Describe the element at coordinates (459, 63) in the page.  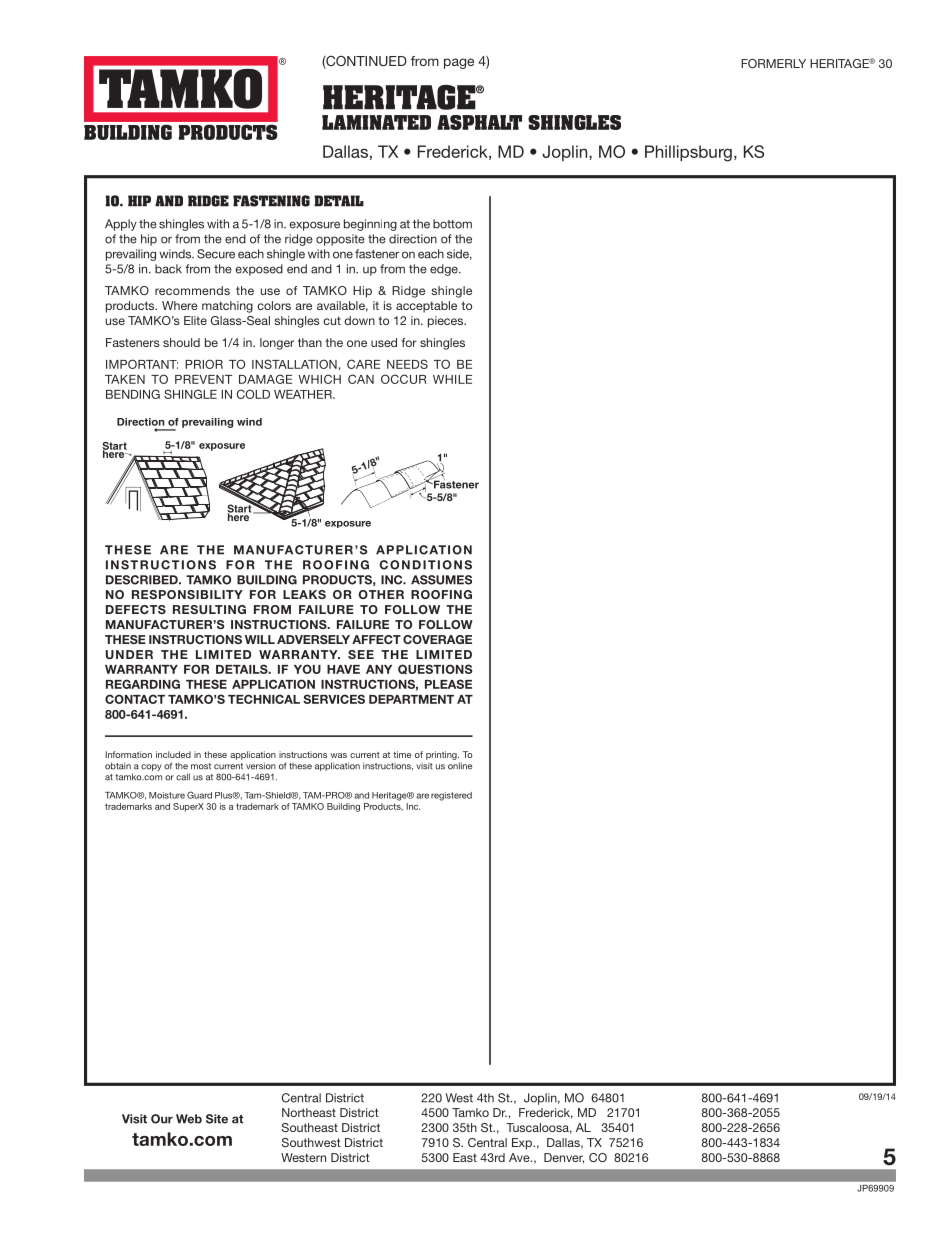
I see `page` at that location.
